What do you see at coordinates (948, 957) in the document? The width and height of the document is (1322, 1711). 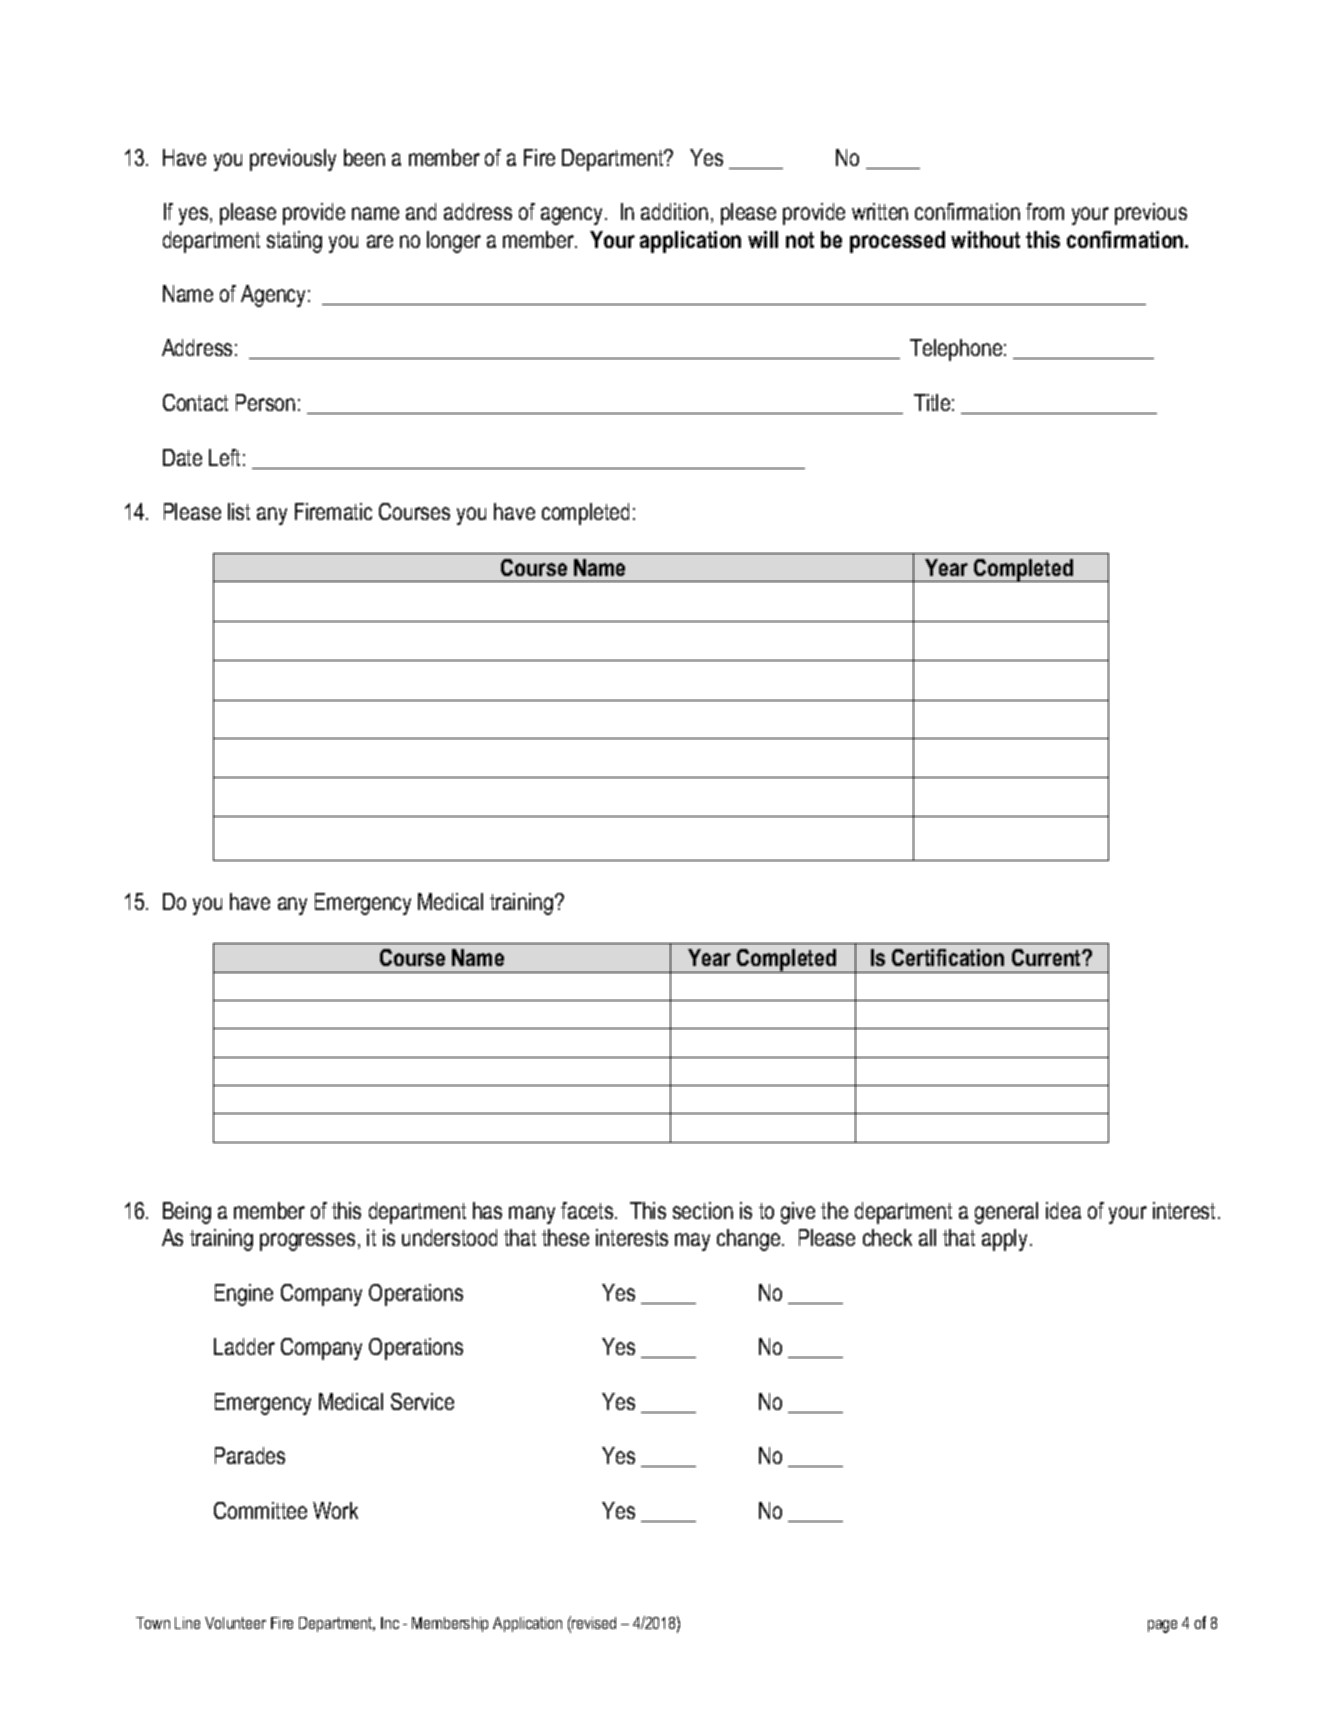 I see `Certification` at bounding box center [948, 957].
